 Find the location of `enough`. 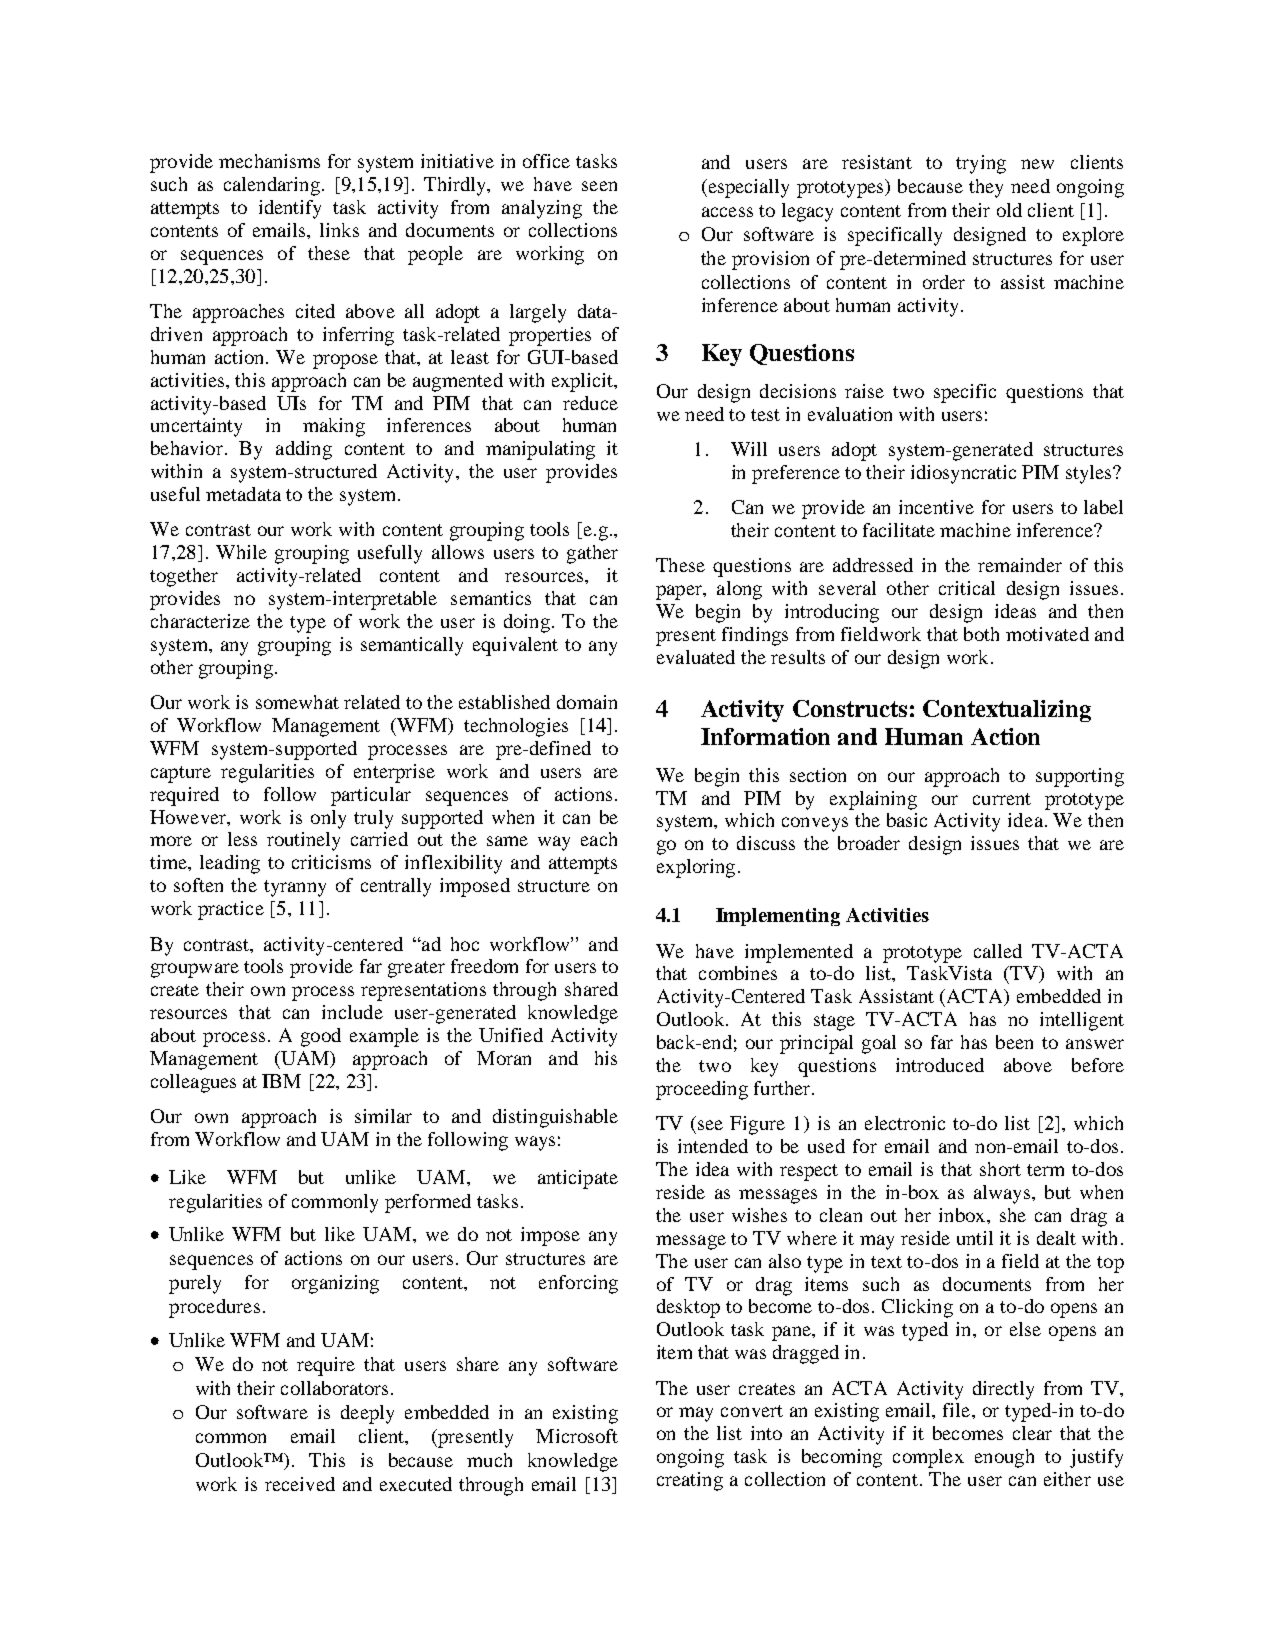

enough is located at coordinates (1004, 1458).
